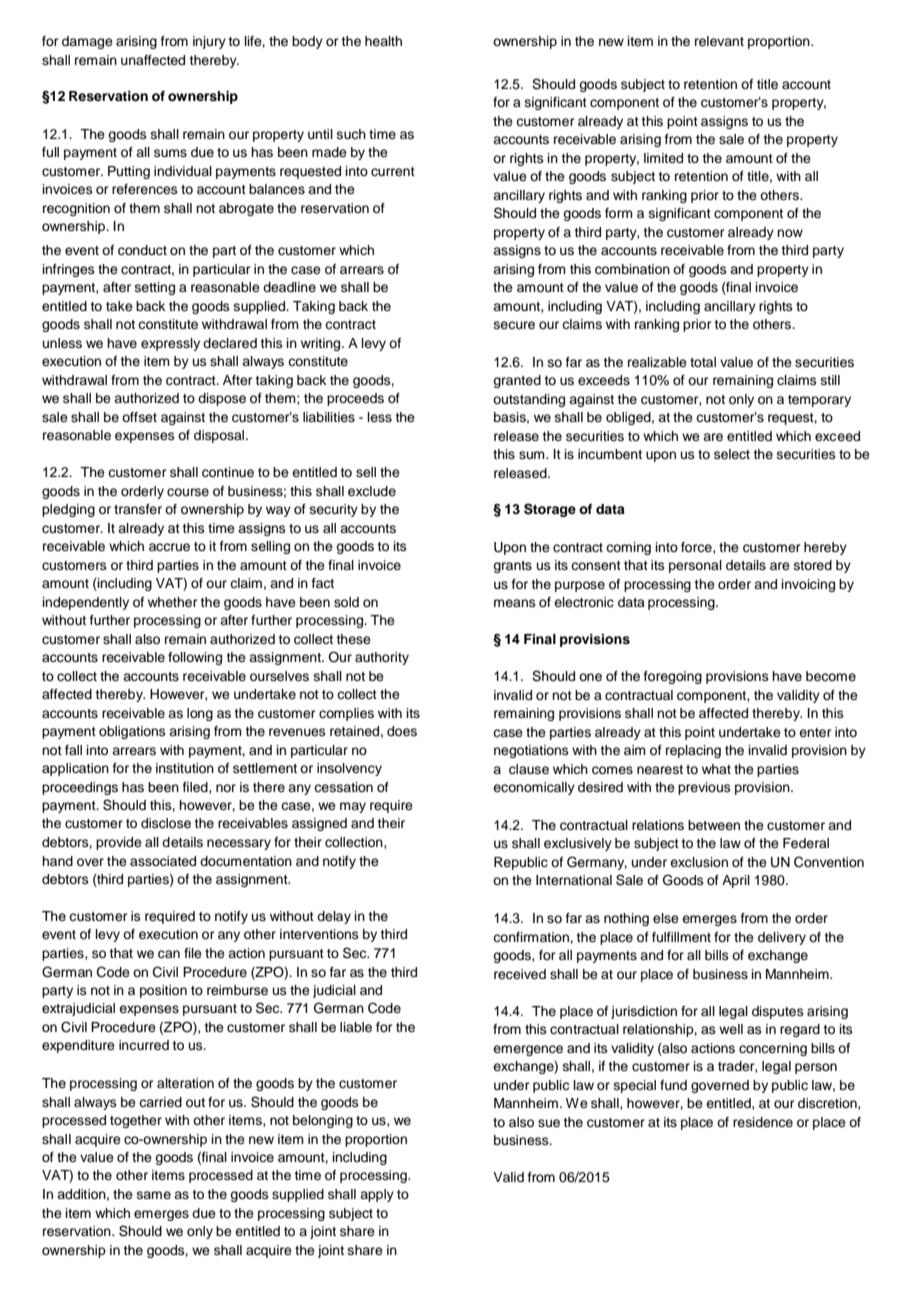 The height and width of the image is (1308, 924). What do you see at coordinates (377, 1195) in the image?
I see `apply` at bounding box center [377, 1195].
